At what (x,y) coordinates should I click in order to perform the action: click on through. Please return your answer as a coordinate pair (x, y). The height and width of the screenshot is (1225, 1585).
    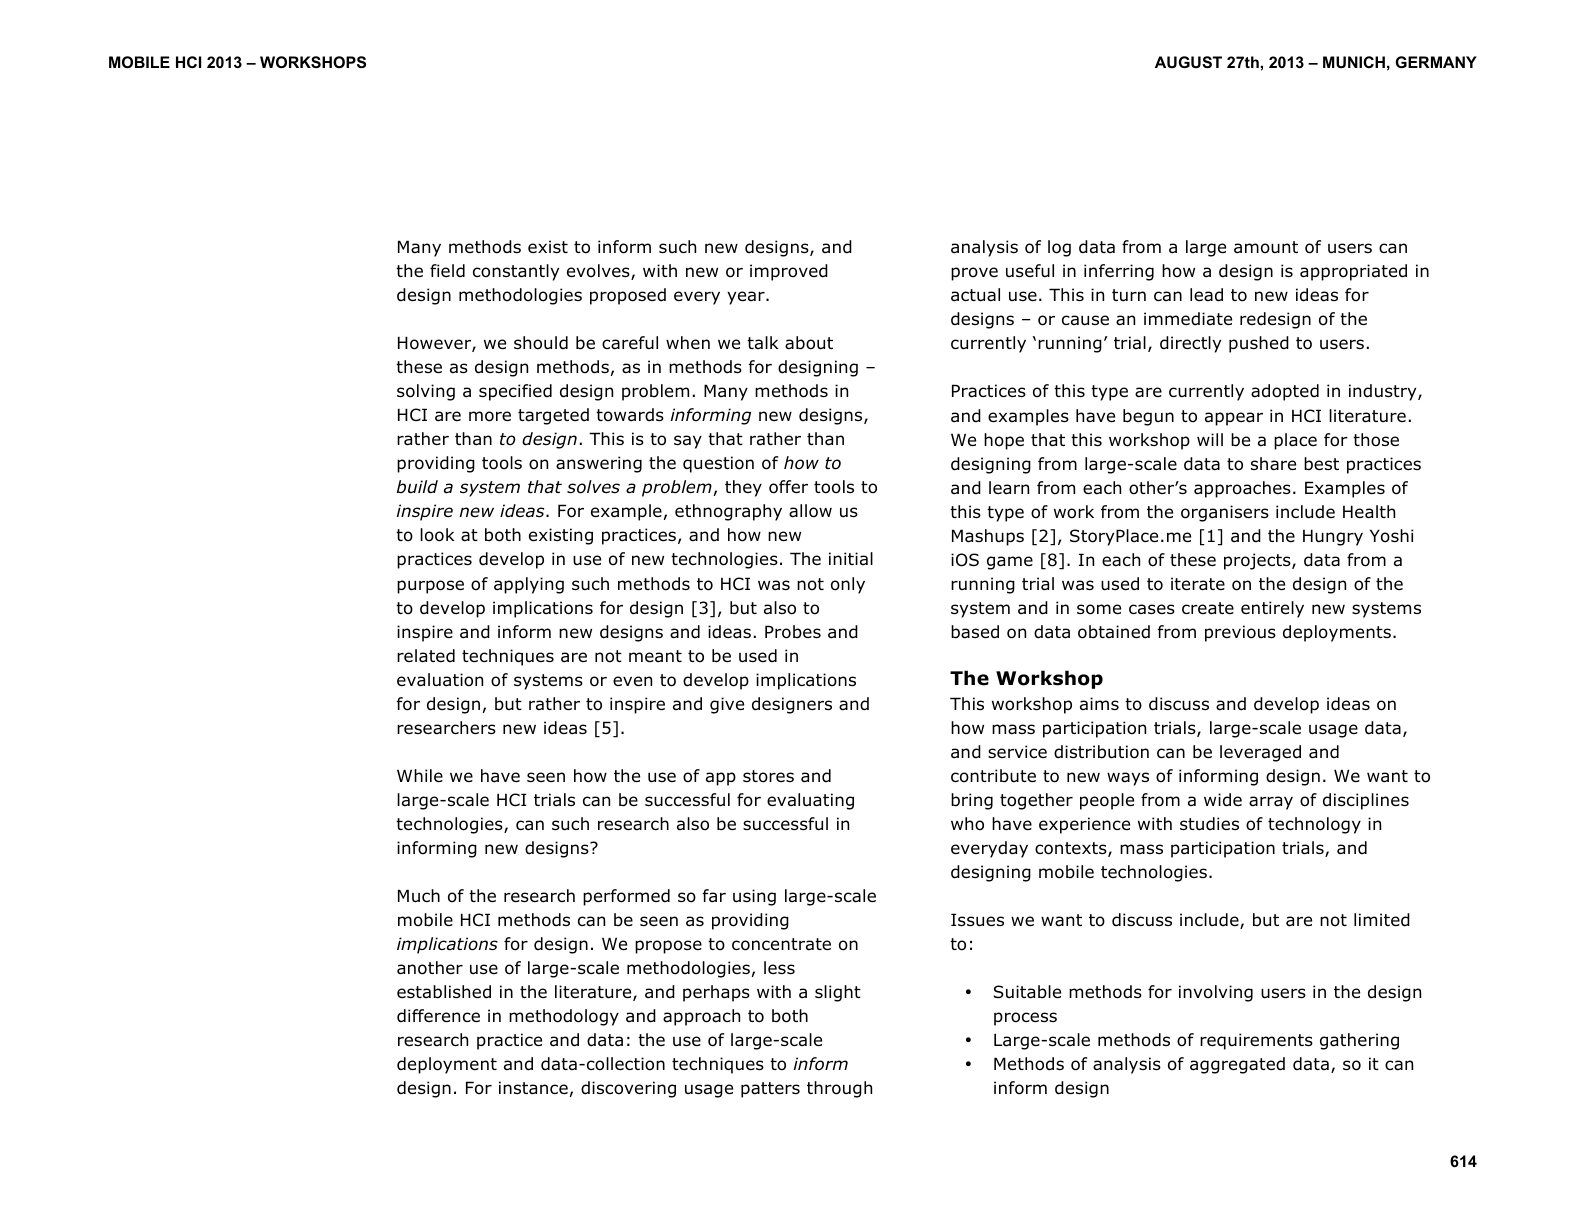
    Looking at the image, I should click on (839, 1089).
